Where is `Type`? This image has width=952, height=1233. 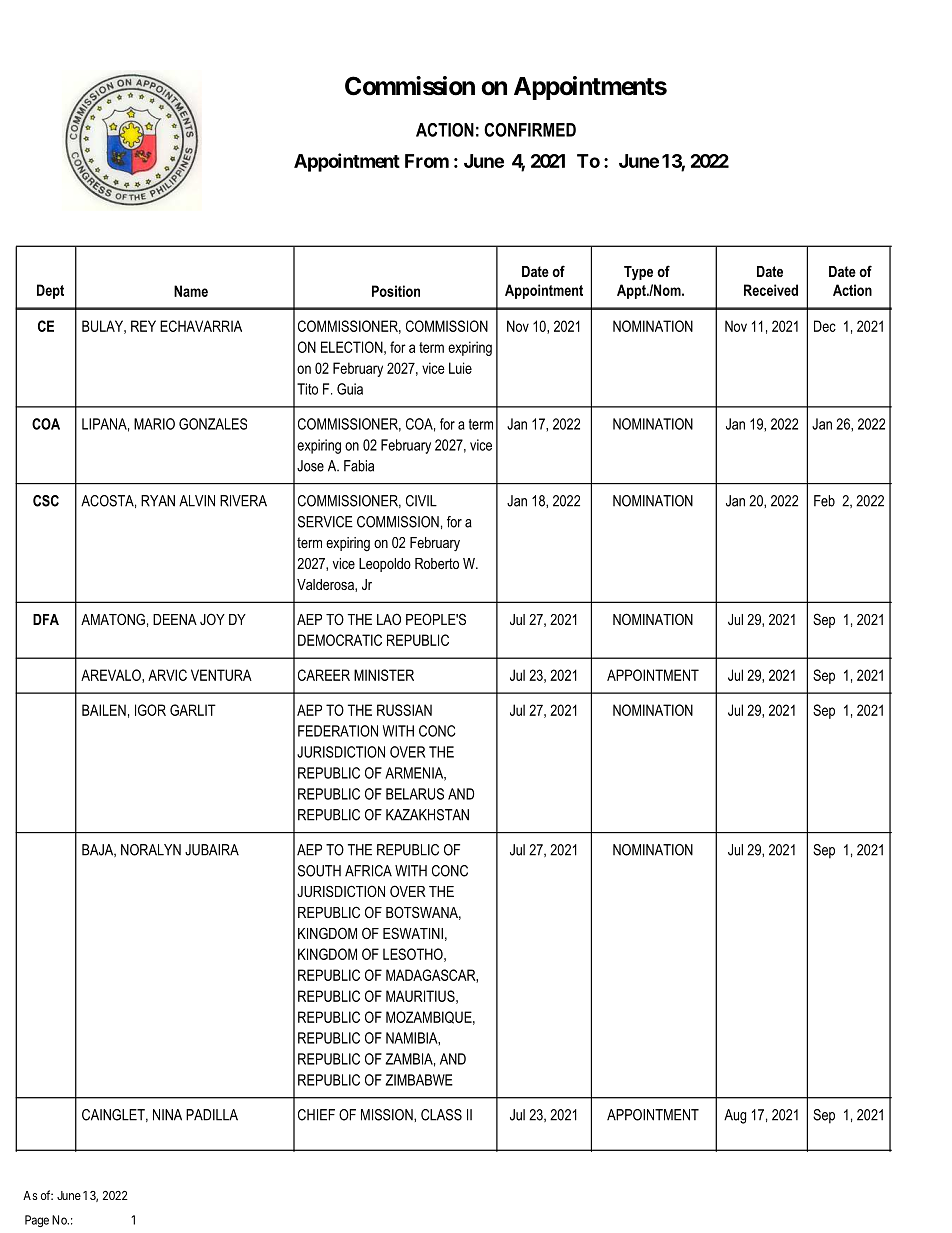 Type is located at coordinates (638, 273).
